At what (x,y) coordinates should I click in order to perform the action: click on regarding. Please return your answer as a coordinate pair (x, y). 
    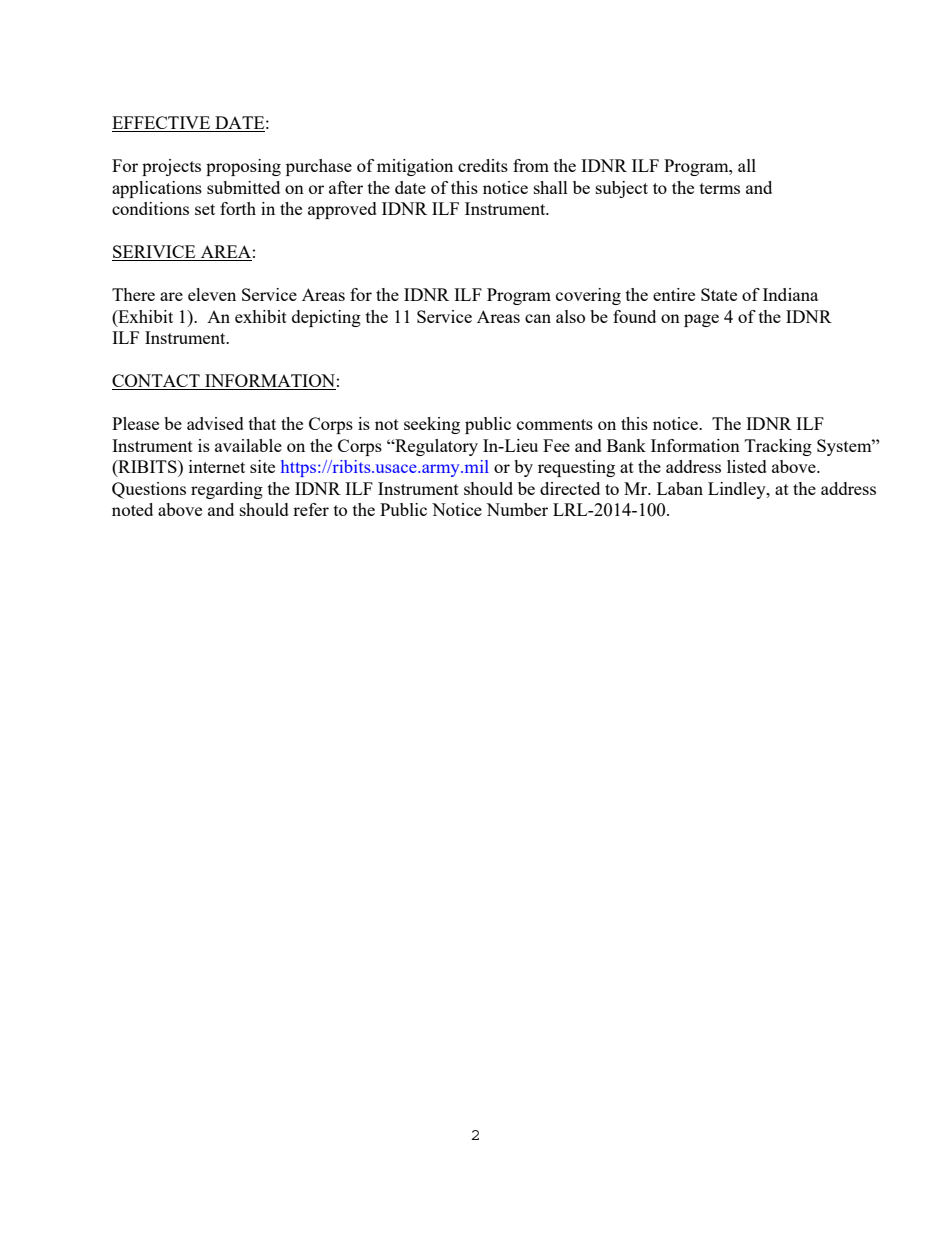
    Looking at the image, I should click on (227, 490).
